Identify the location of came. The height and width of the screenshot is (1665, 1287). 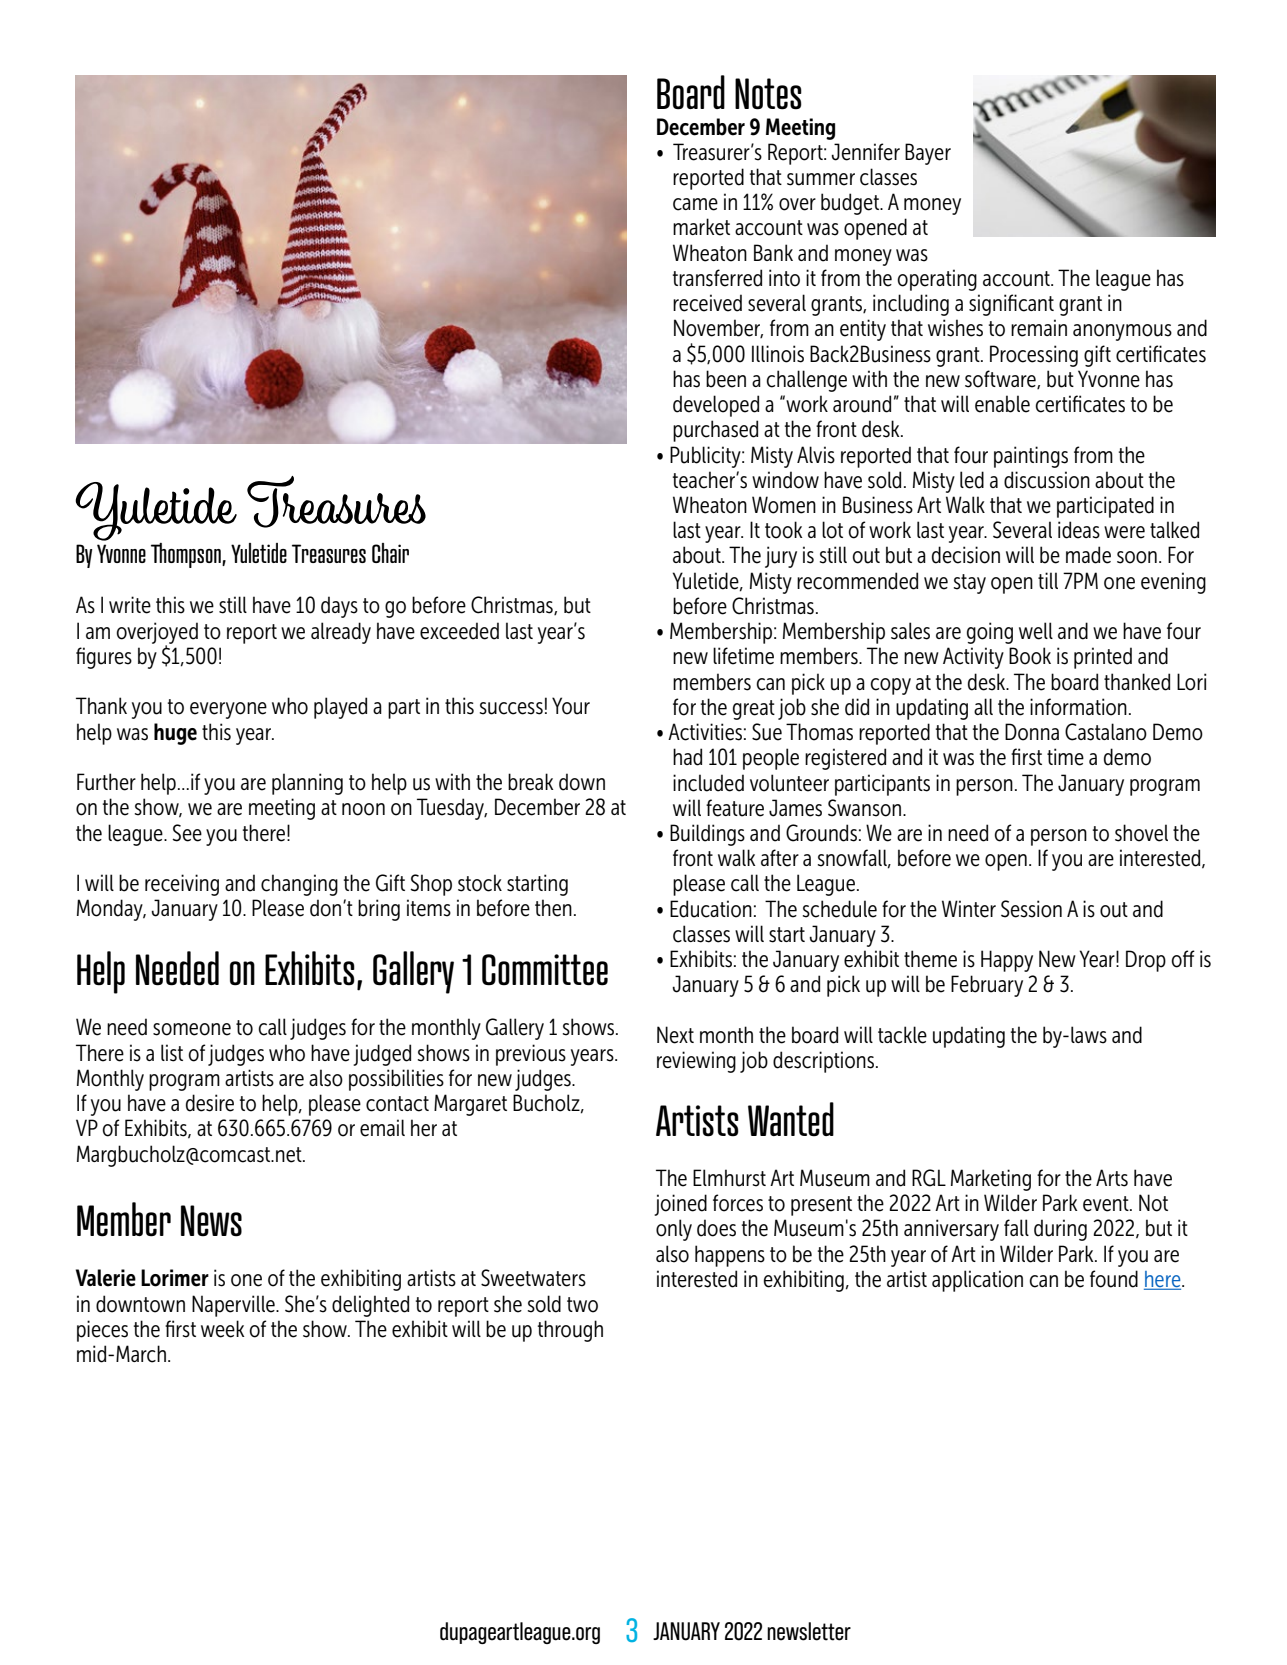
(695, 204).
